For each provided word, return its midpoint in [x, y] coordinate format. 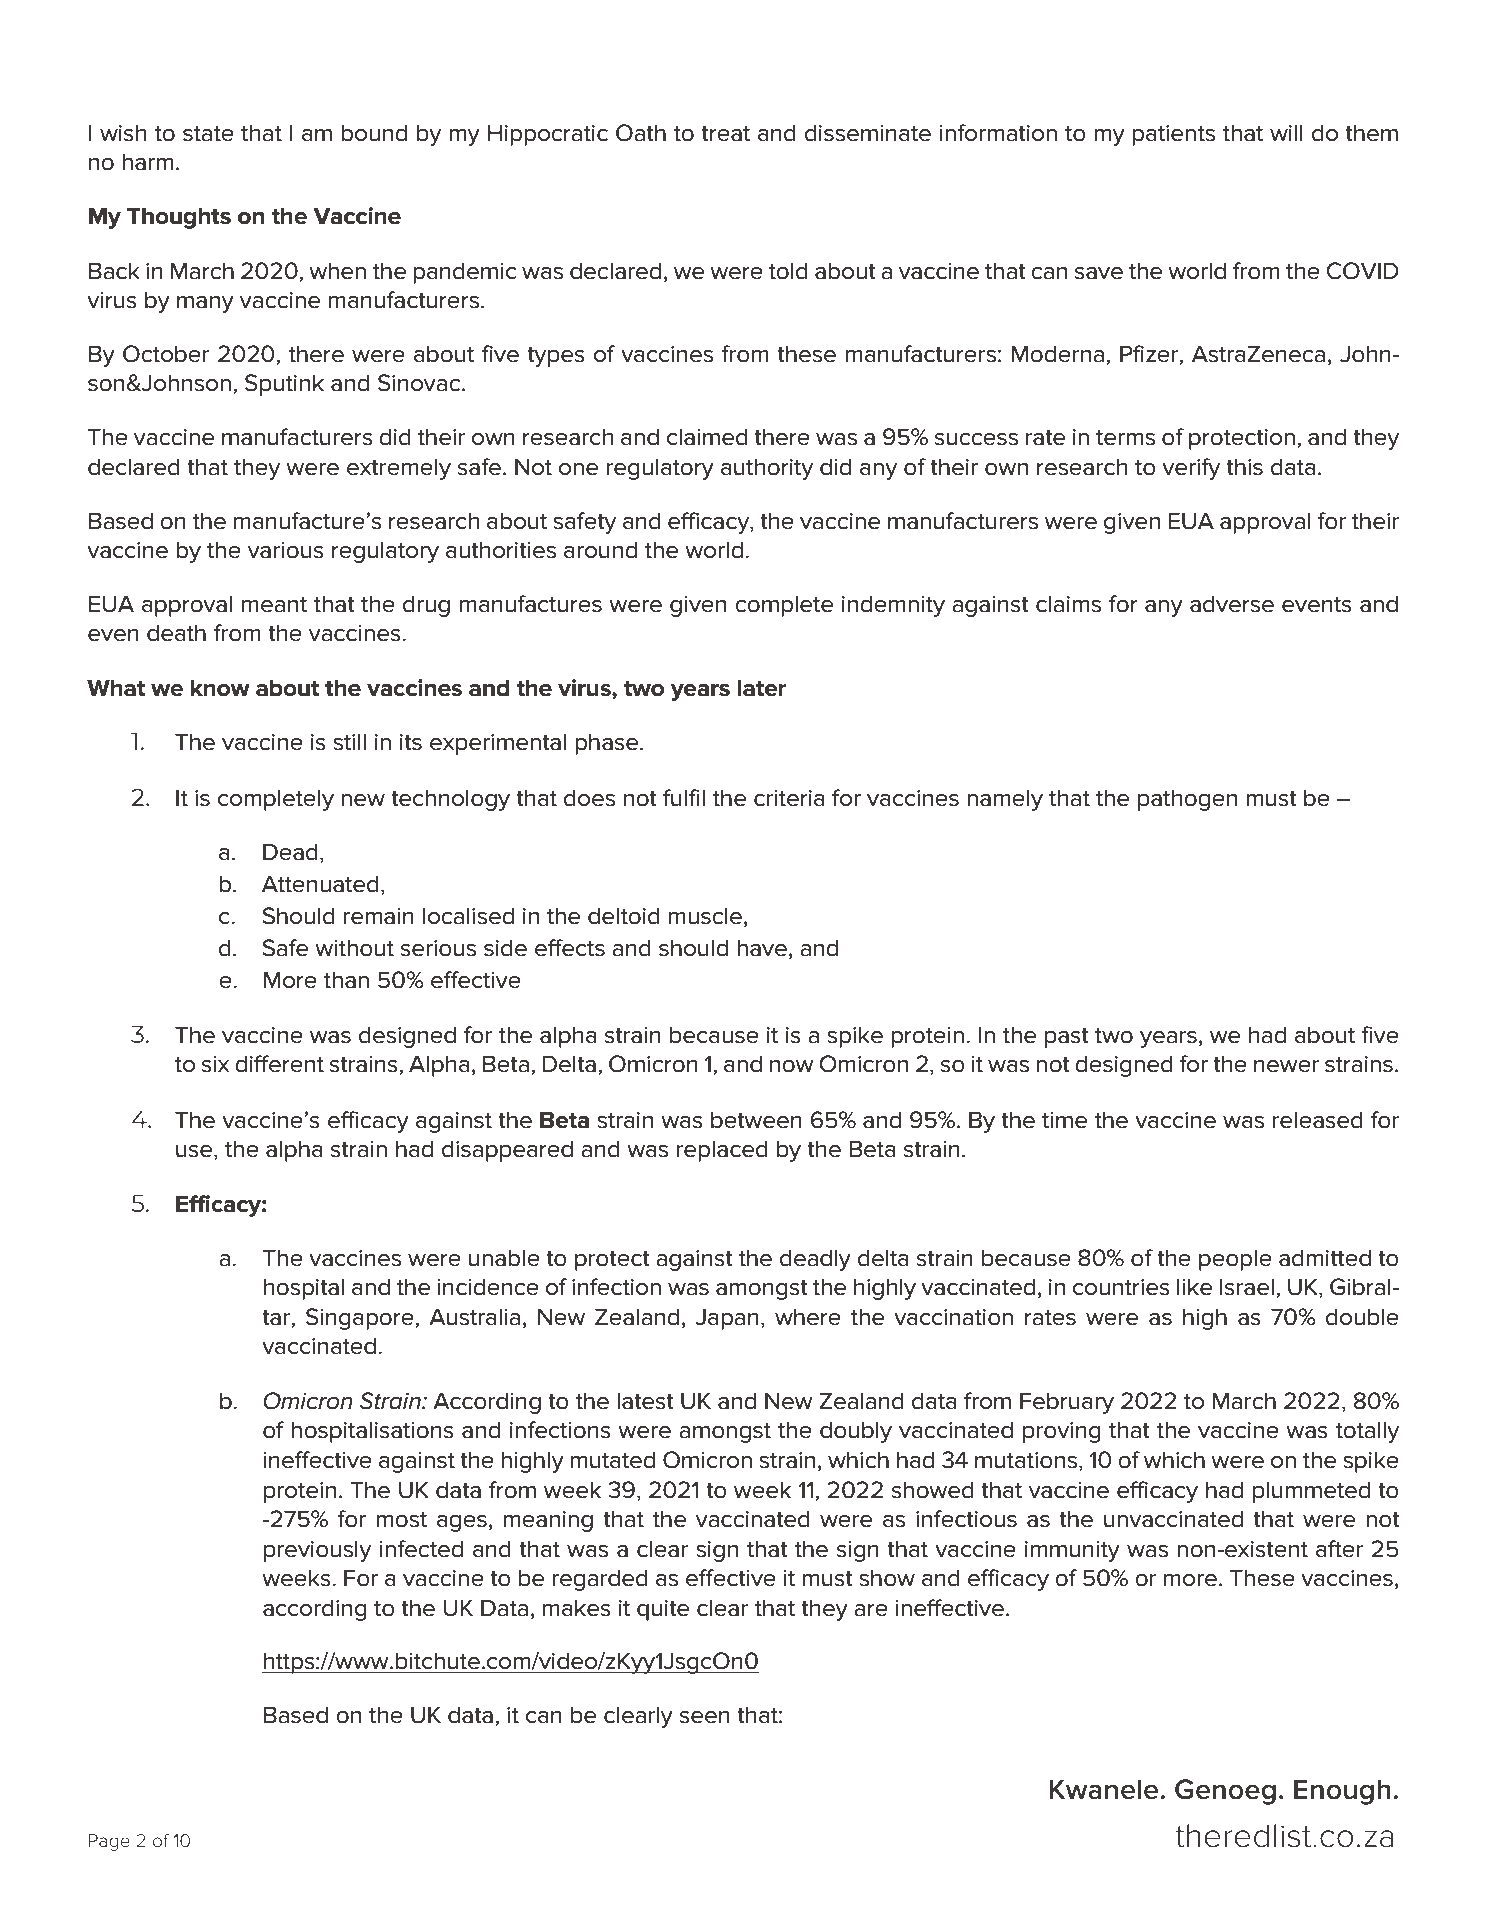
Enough [1342, 1792]
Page [109, 1842]
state [208, 134]
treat [725, 134]
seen [705, 1717]
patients [1173, 135]
